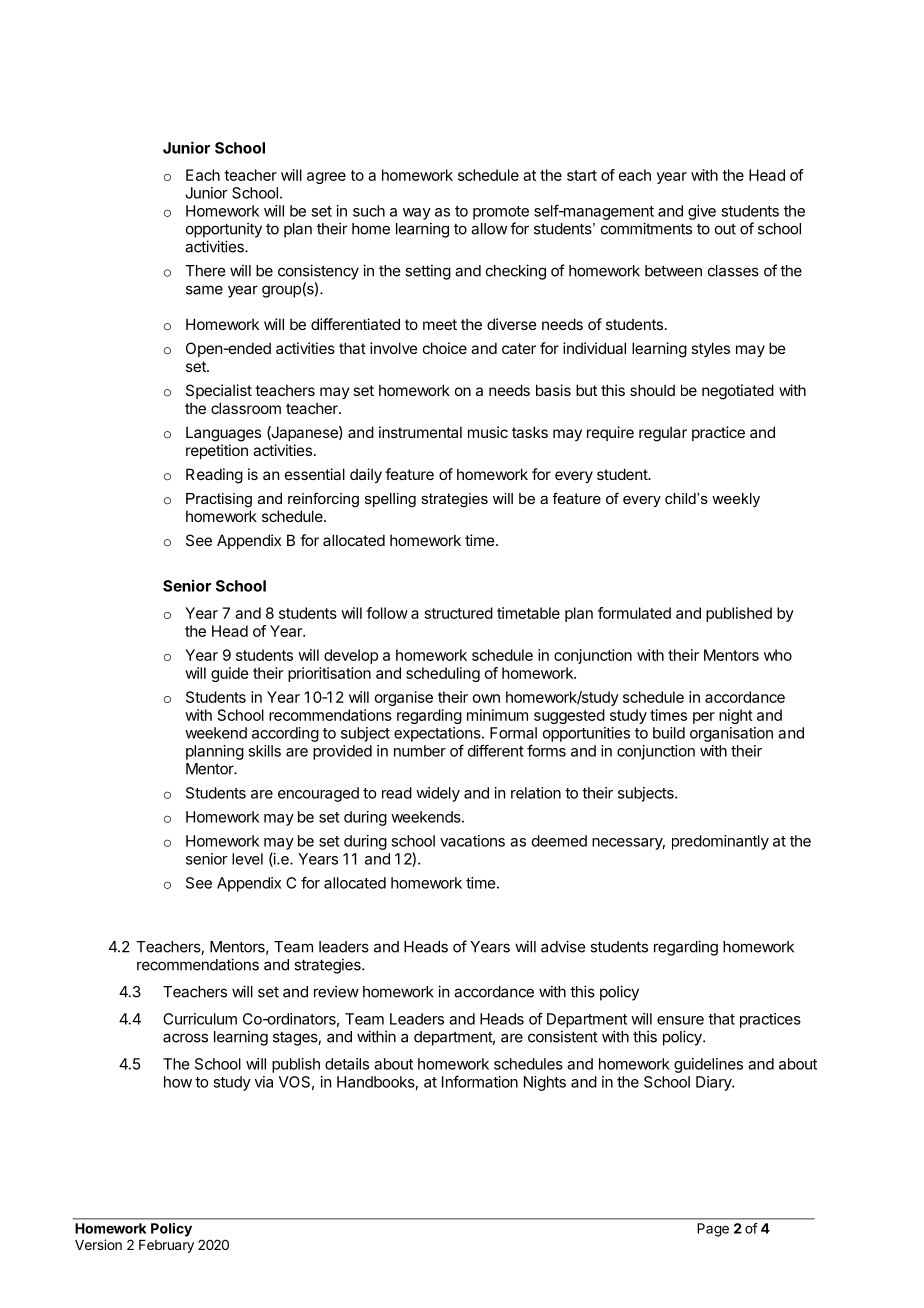 Image resolution: width=924 pixels, height=1308 pixels. I want to click on give, so click(702, 212).
